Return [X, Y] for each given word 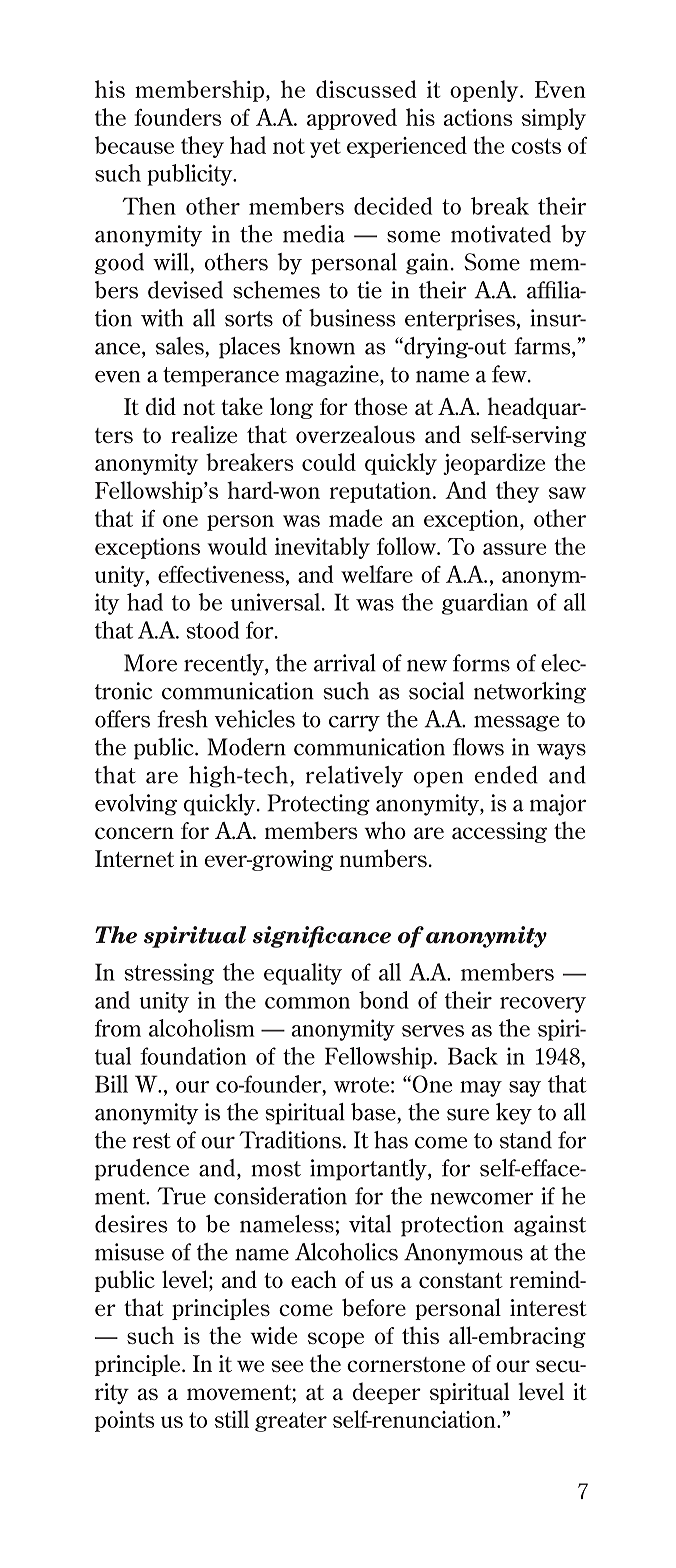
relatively [354, 777]
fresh [182, 719]
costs [536, 146]
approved [352, 119]
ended [506, 775]
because [134, 145]
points [125, 1421]
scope [336, 1340]
